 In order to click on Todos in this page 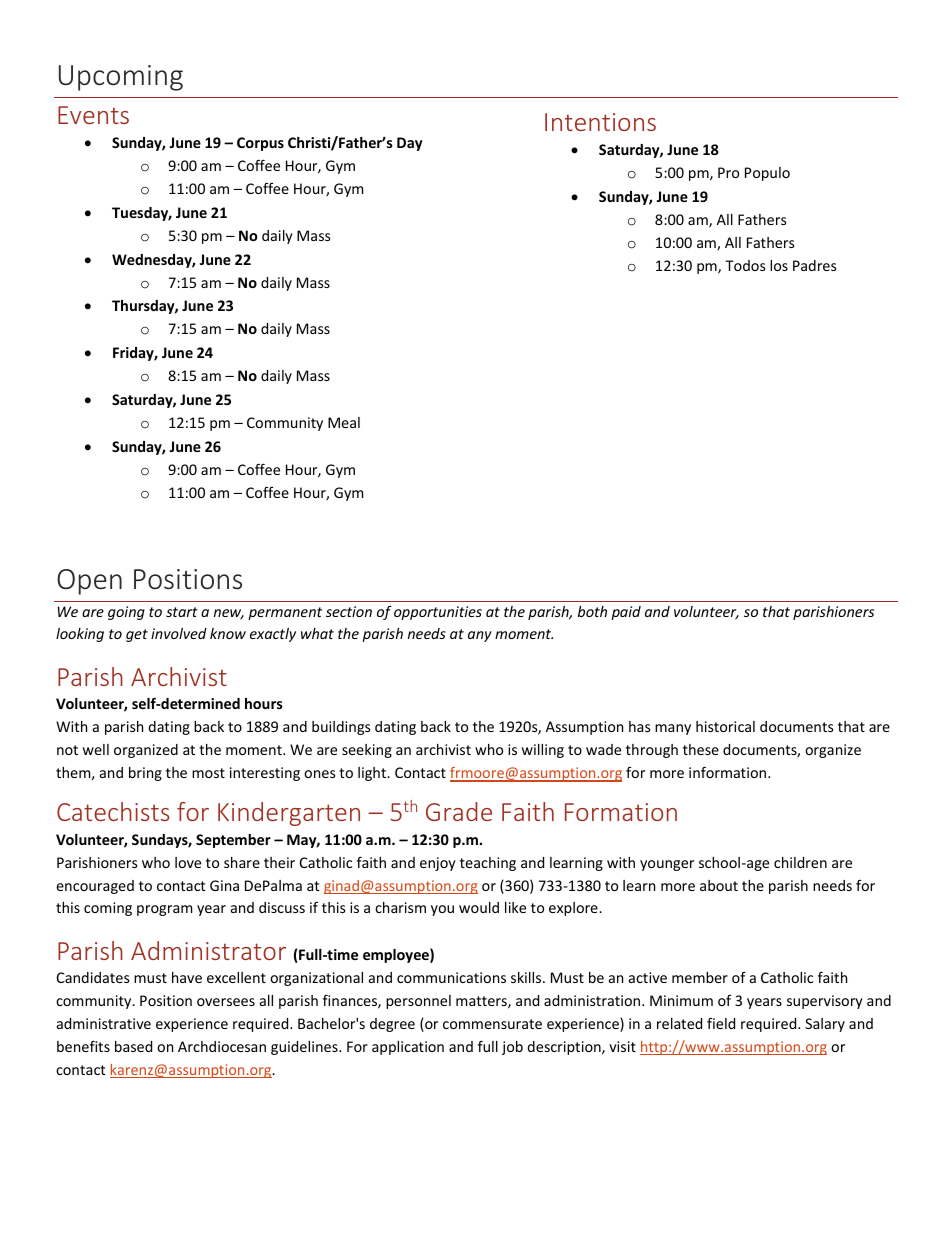, I will do `click(745, 265)`.
